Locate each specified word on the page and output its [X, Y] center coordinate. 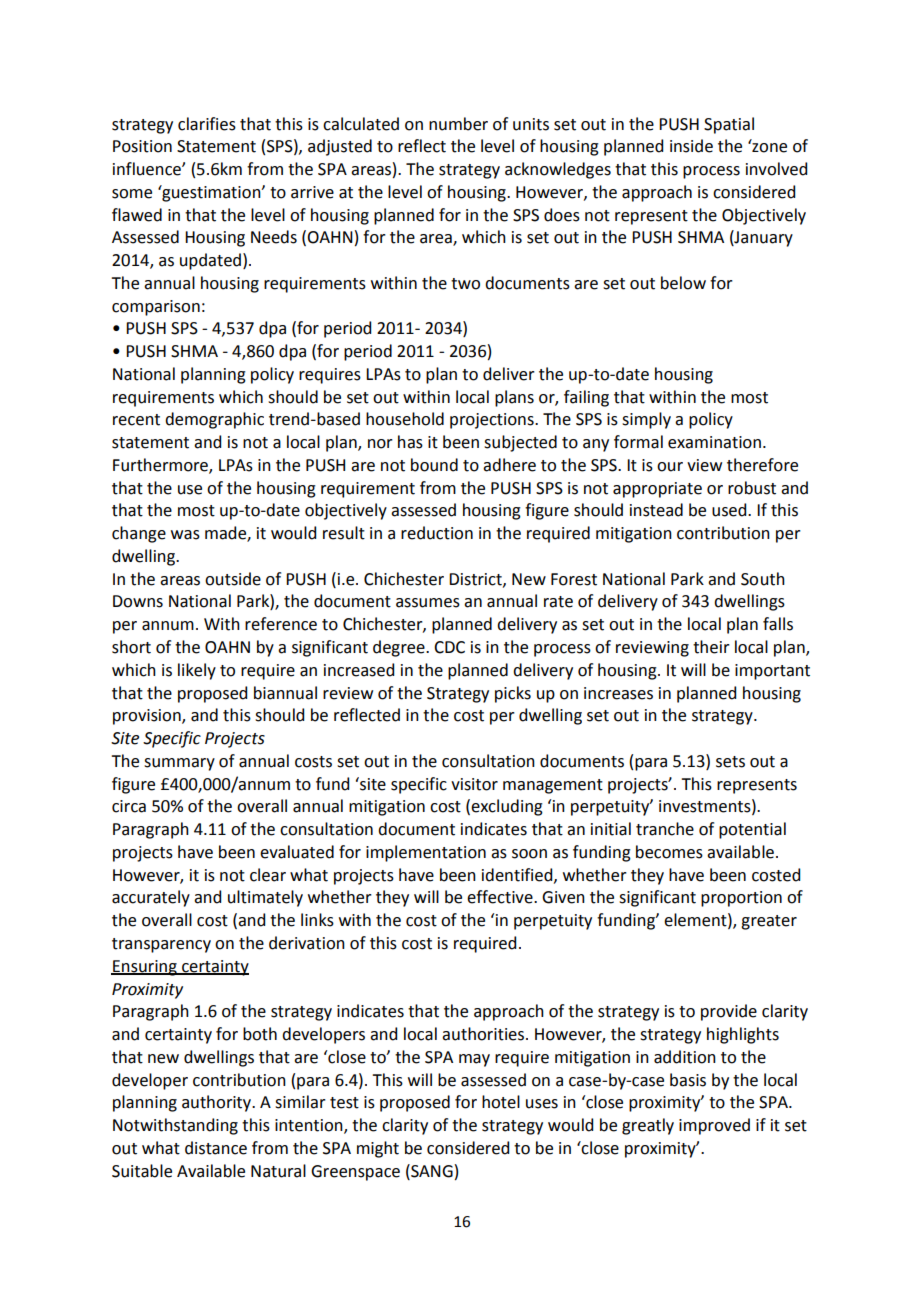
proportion [741, 899]
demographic [214, 420]
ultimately [265, 898]
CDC [449, 647]
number [458, 124]
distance [216, 1148]
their [711, 647]
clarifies [207, 124]
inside [691, 146]
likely [197, 671]
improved [714, 1126]
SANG [431, 1171]
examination [714, 442]
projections [493, 421]
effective [501, 897]
